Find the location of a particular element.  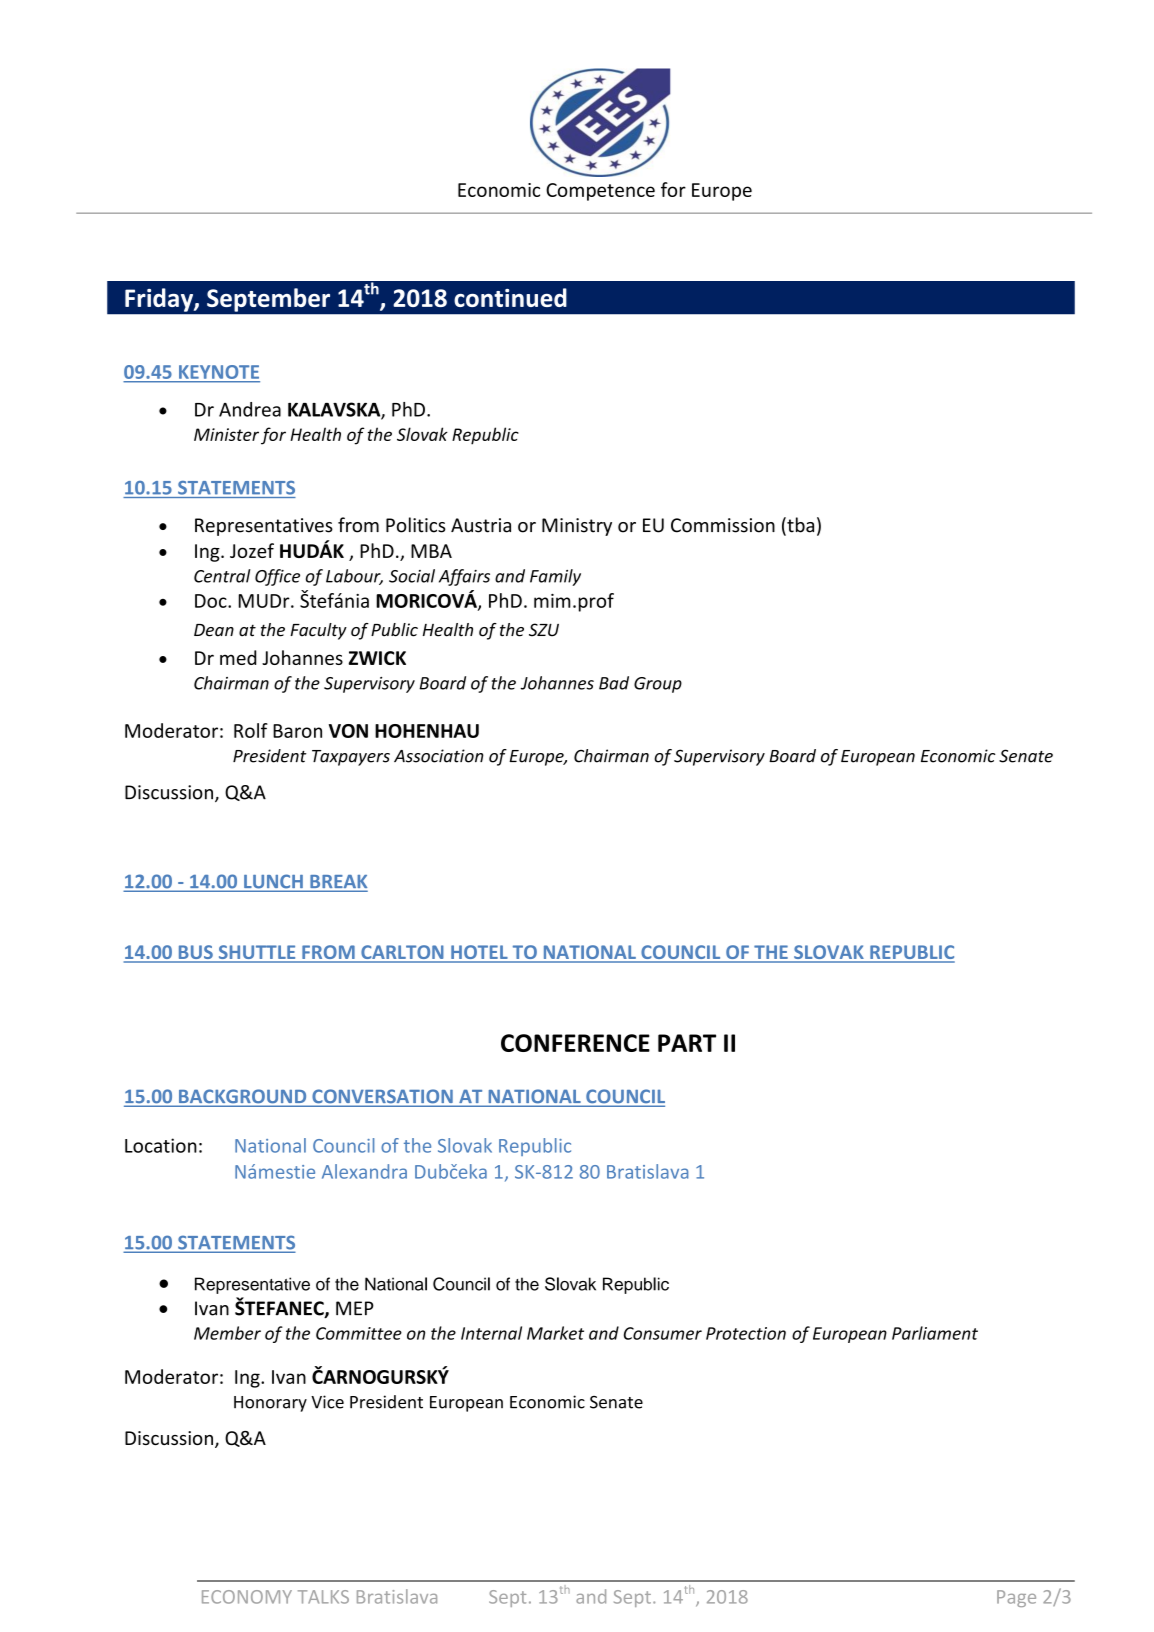

Parliament is located at coordinates (935, 1333).
